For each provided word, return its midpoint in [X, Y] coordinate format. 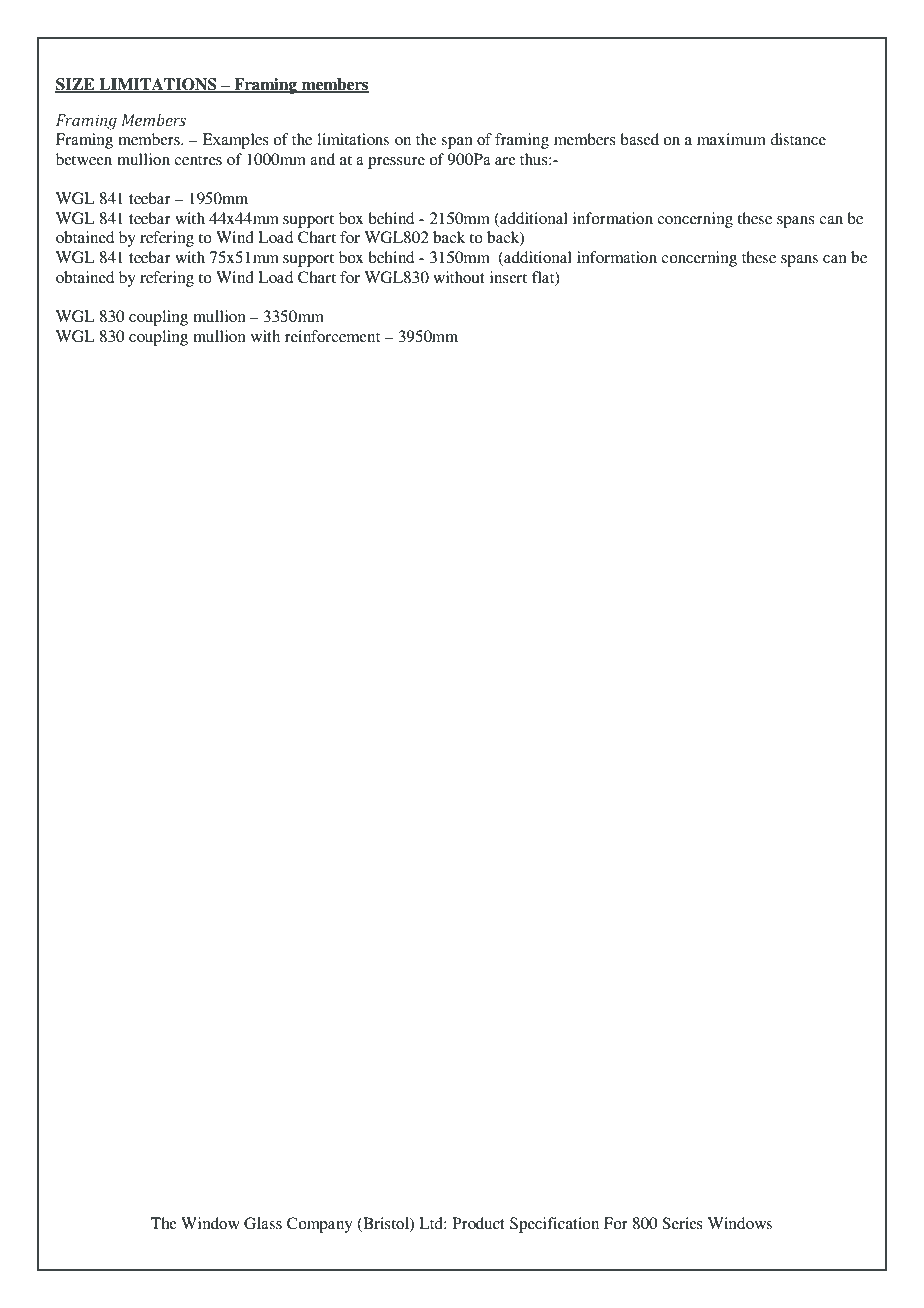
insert [508, 277]
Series [682, 1223]
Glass [263, 1223]
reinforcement [332, 336]
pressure [396, 163]
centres [198, 160]
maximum [731, 139]
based [639, 139]
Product [478, 1223]
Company [320, 1225]
